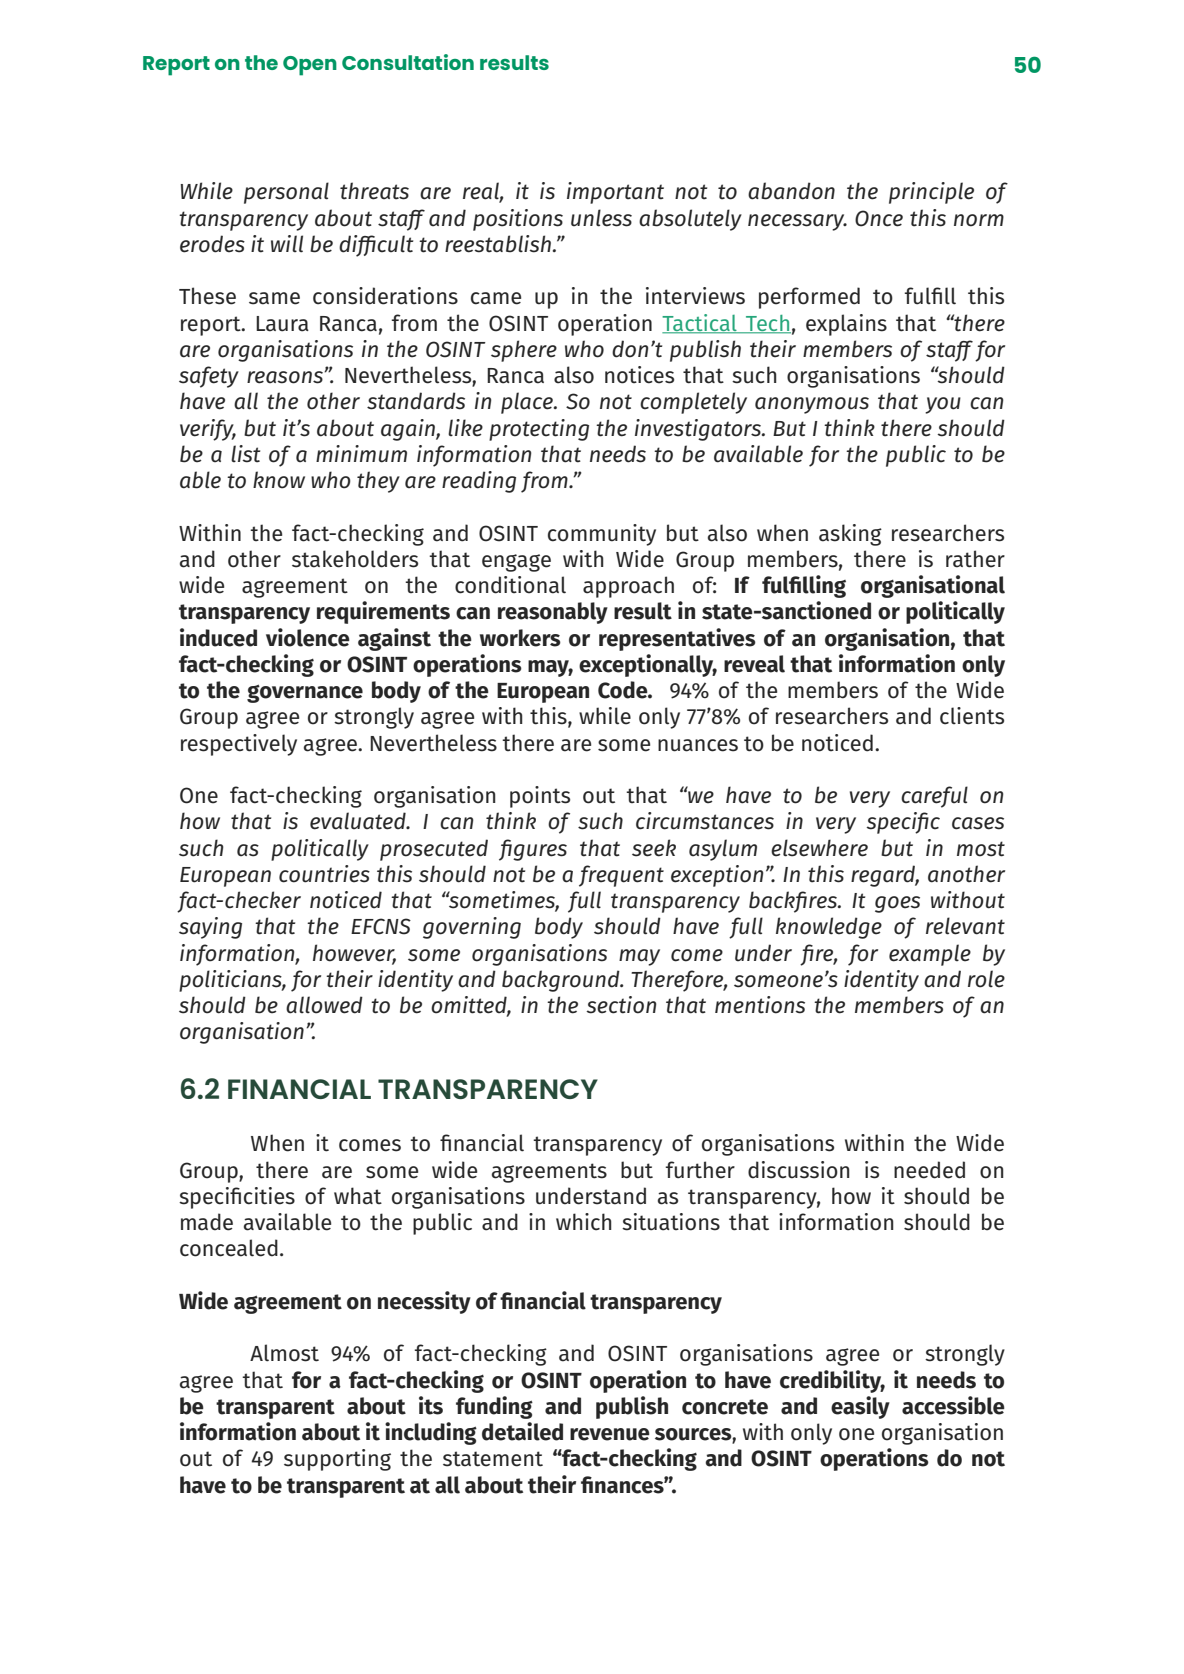 This screenshot has width=1184, height=1674. I want to click on Open, so click(310, 66).
